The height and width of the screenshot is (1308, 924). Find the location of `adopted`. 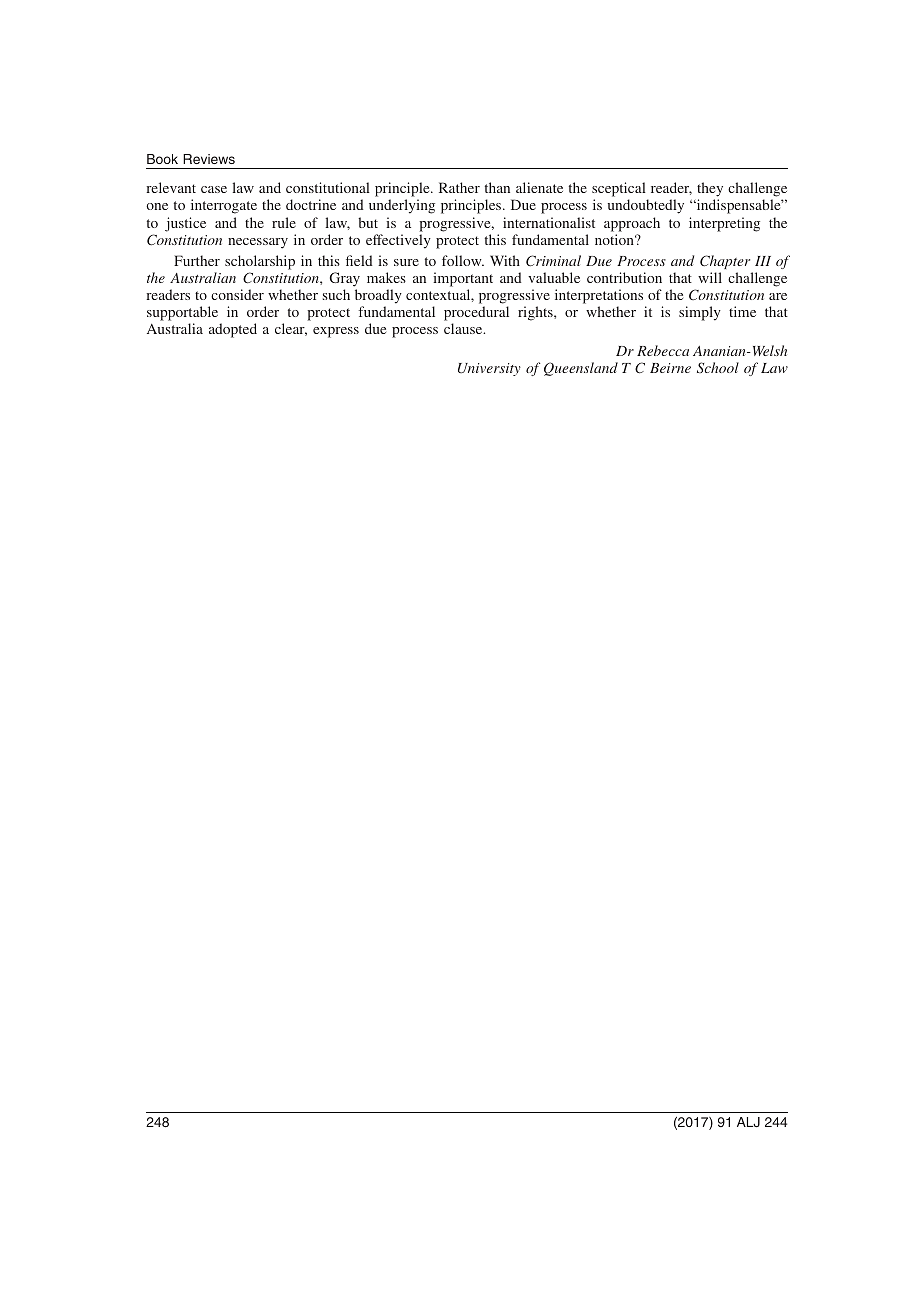

adopted is located at coordinates (233, 330).
